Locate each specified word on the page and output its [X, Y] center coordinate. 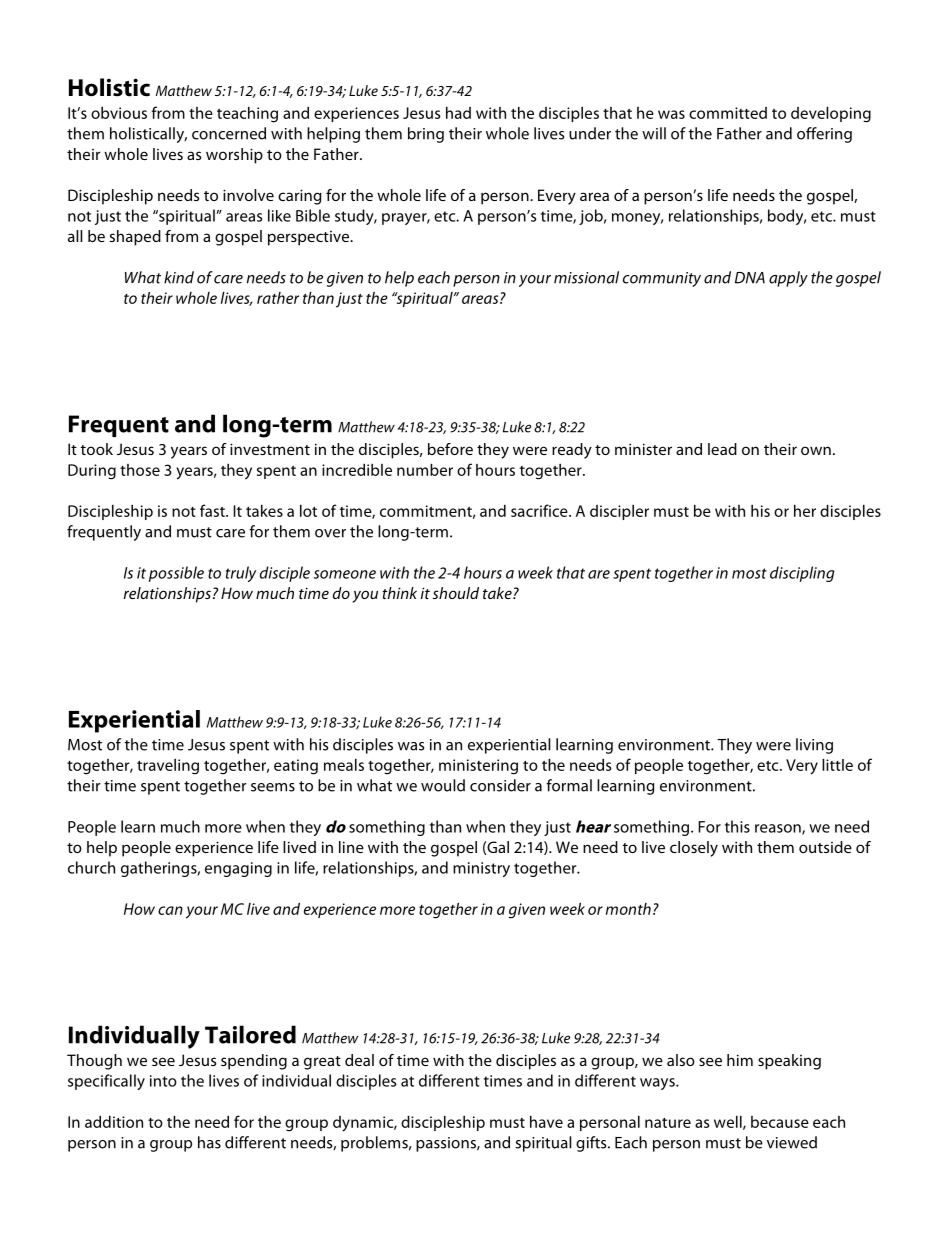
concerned [229, 133]
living [814, 746]
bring [426, 135]
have [546, 1122]
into [163, 1081]
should [456, 593]
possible [176, 574]
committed [728, 113]
